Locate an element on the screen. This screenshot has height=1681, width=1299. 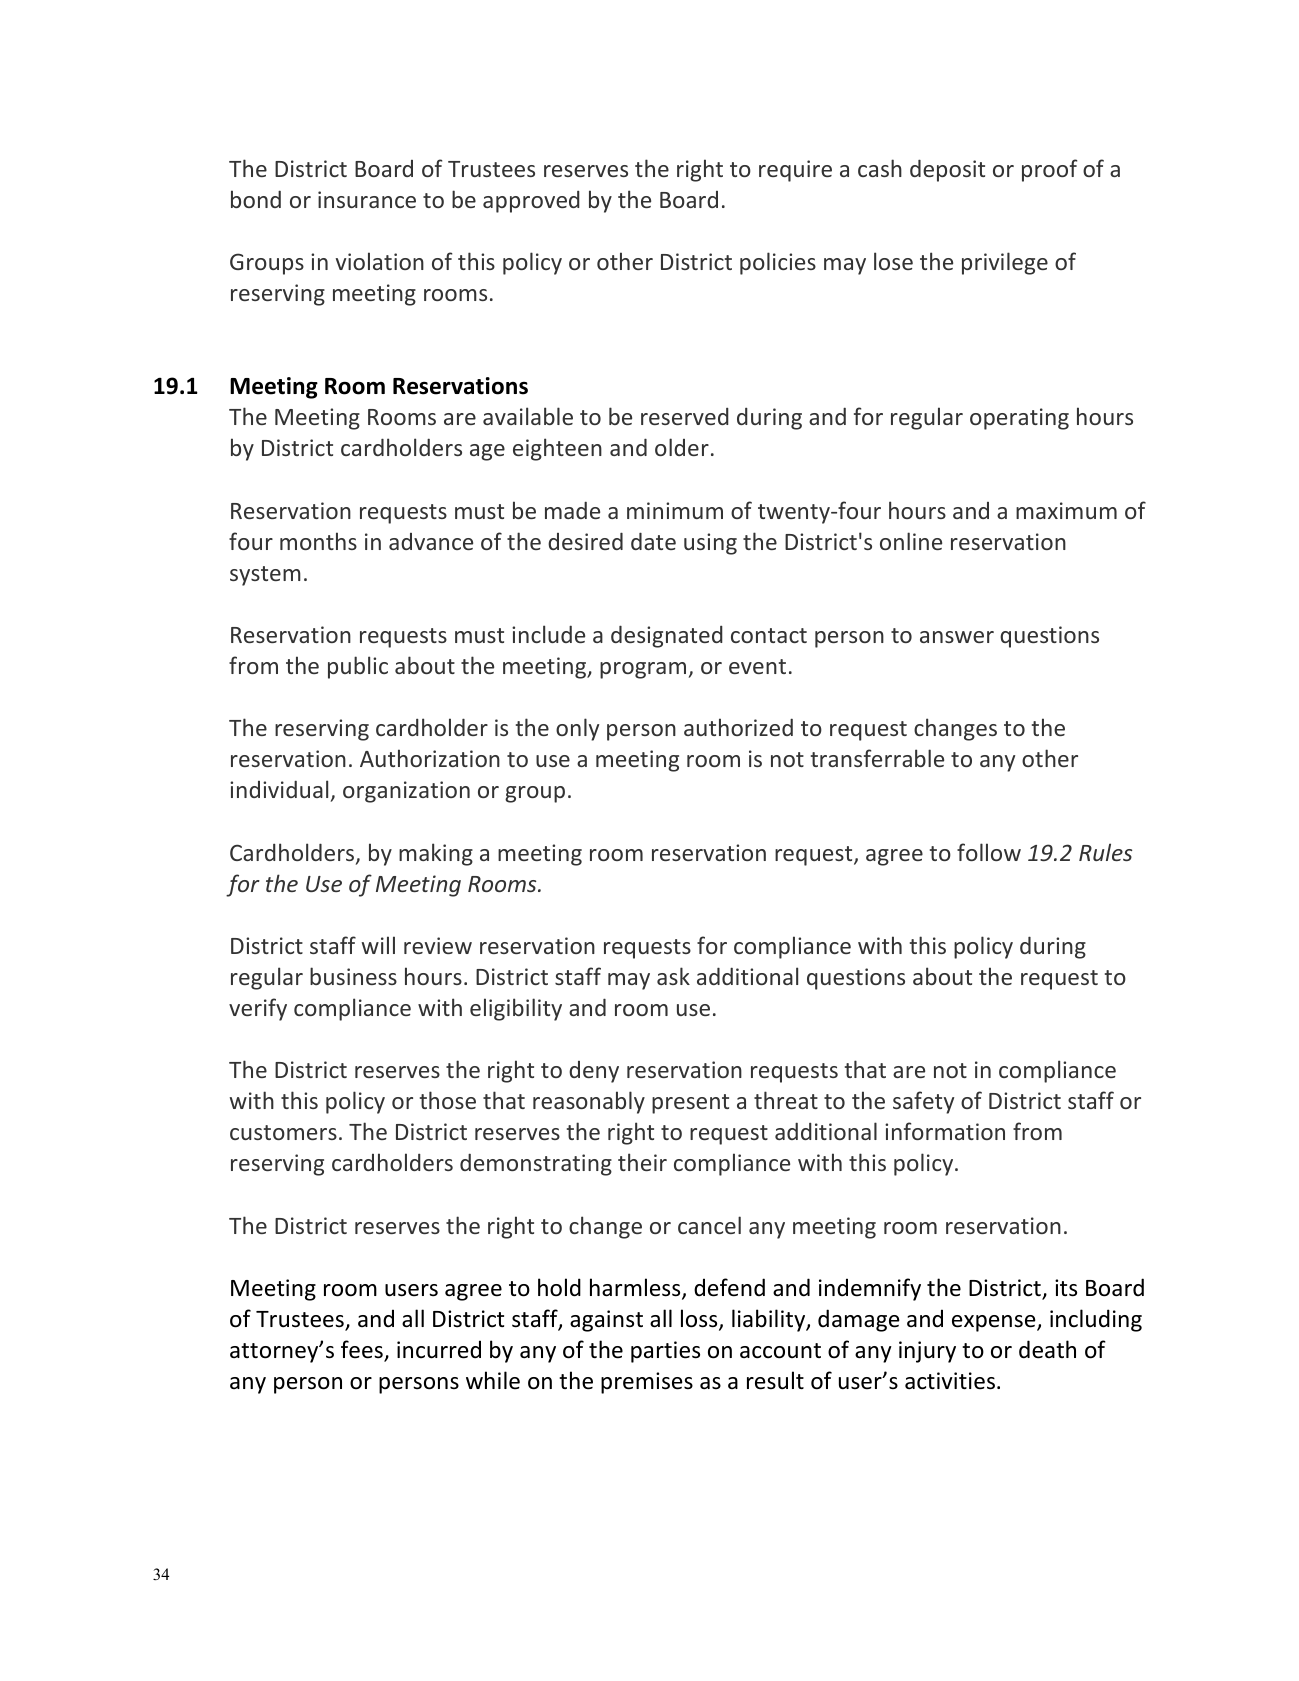
follow is located at coordinates (989, 852).
